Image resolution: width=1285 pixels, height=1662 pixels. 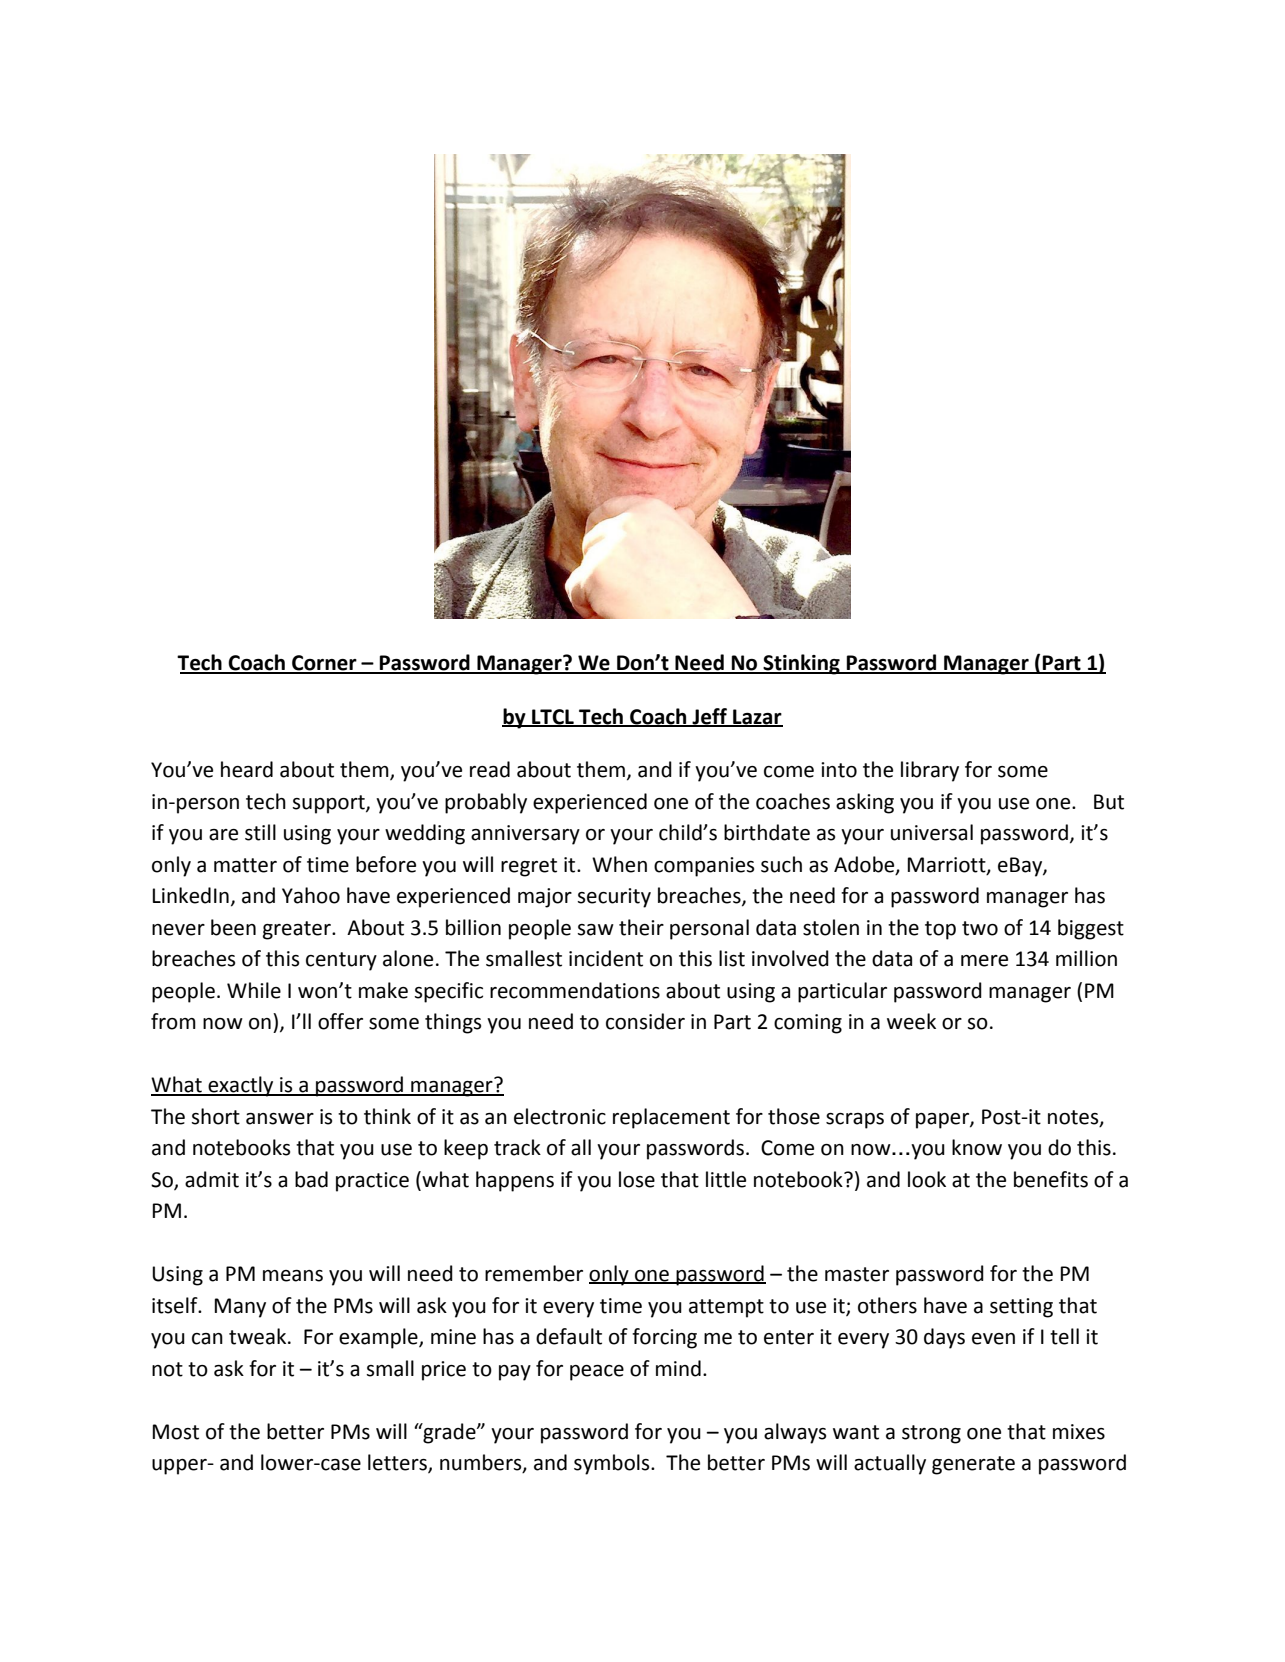 What do you see at coordinates (801, 664) in the screenshot?
I see `Stinking` at bounding box center [801, 664].
